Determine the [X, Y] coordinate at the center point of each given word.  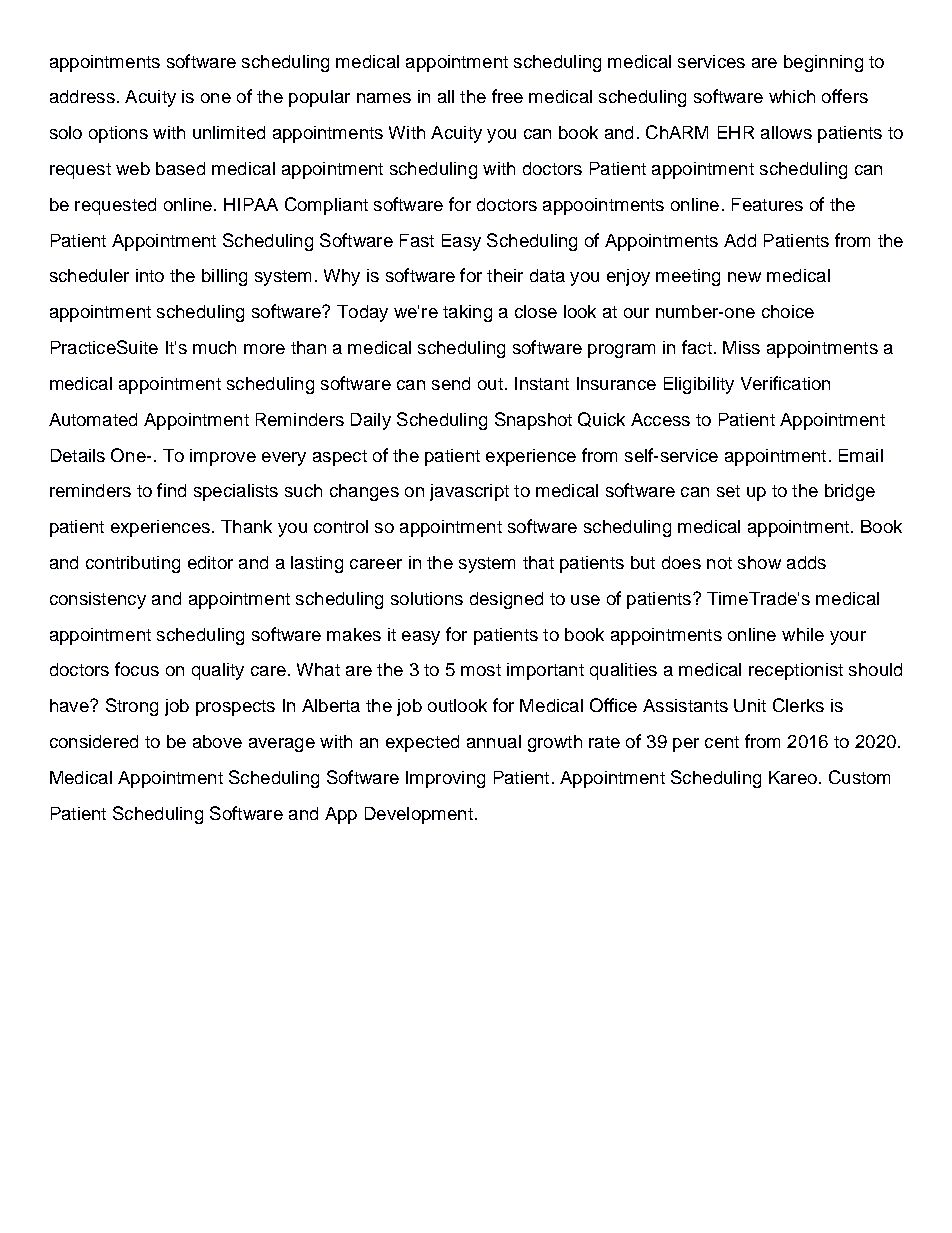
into [150, 275]
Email [861, 455]
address [82, 96]
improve [223, 457]
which [792, 96]
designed [506, 600]
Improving [445, 779]
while [803, 634]
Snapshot [533, 421]
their [505, 275]
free [507, 96]
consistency [98, 600]
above [217, 741]
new [744, 277]
